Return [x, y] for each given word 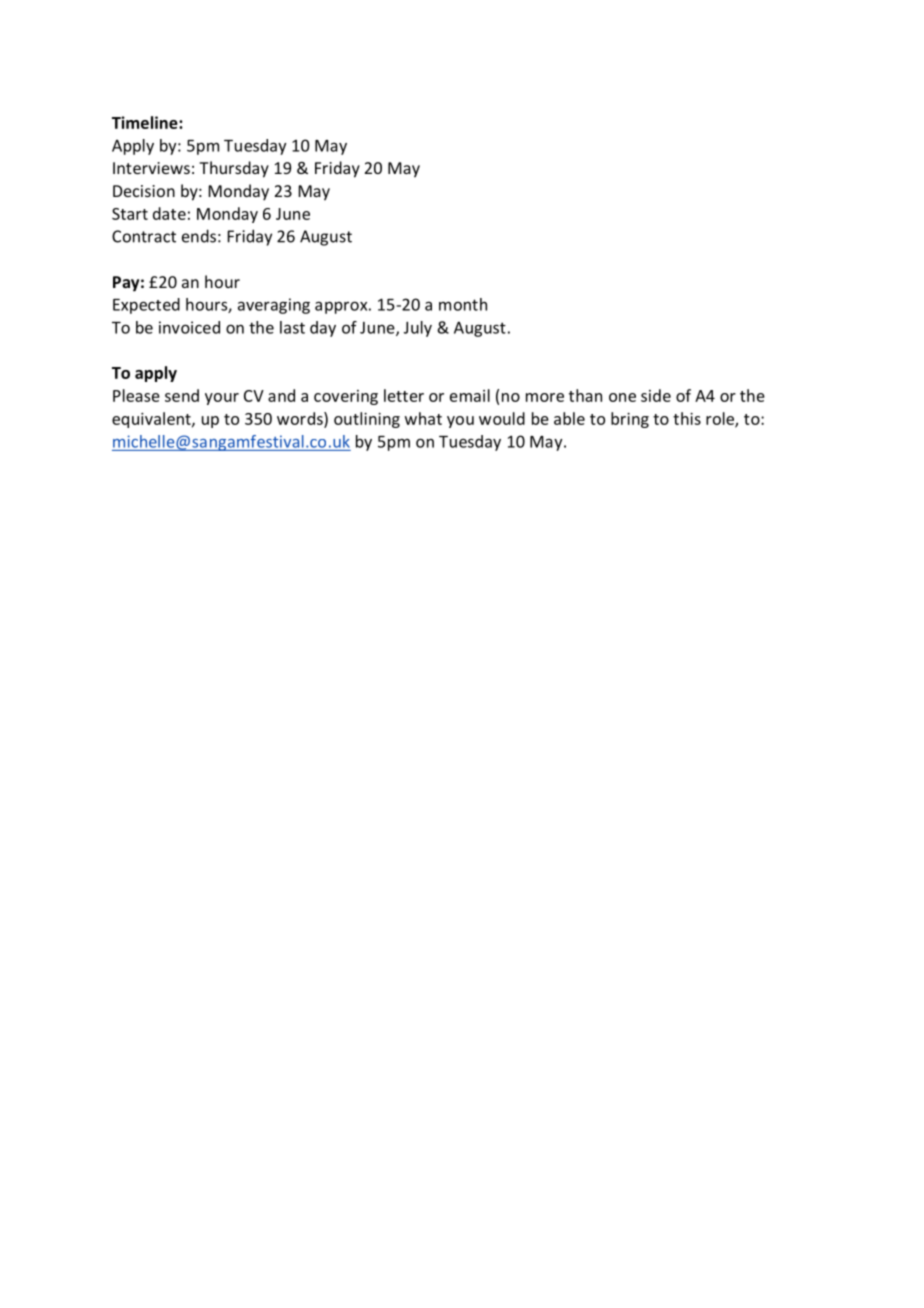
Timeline [146, 122]
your [222, 399]
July [418, 329]
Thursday [234, 169]
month [463, 304]
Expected [146, 306]
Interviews [151, 168]
